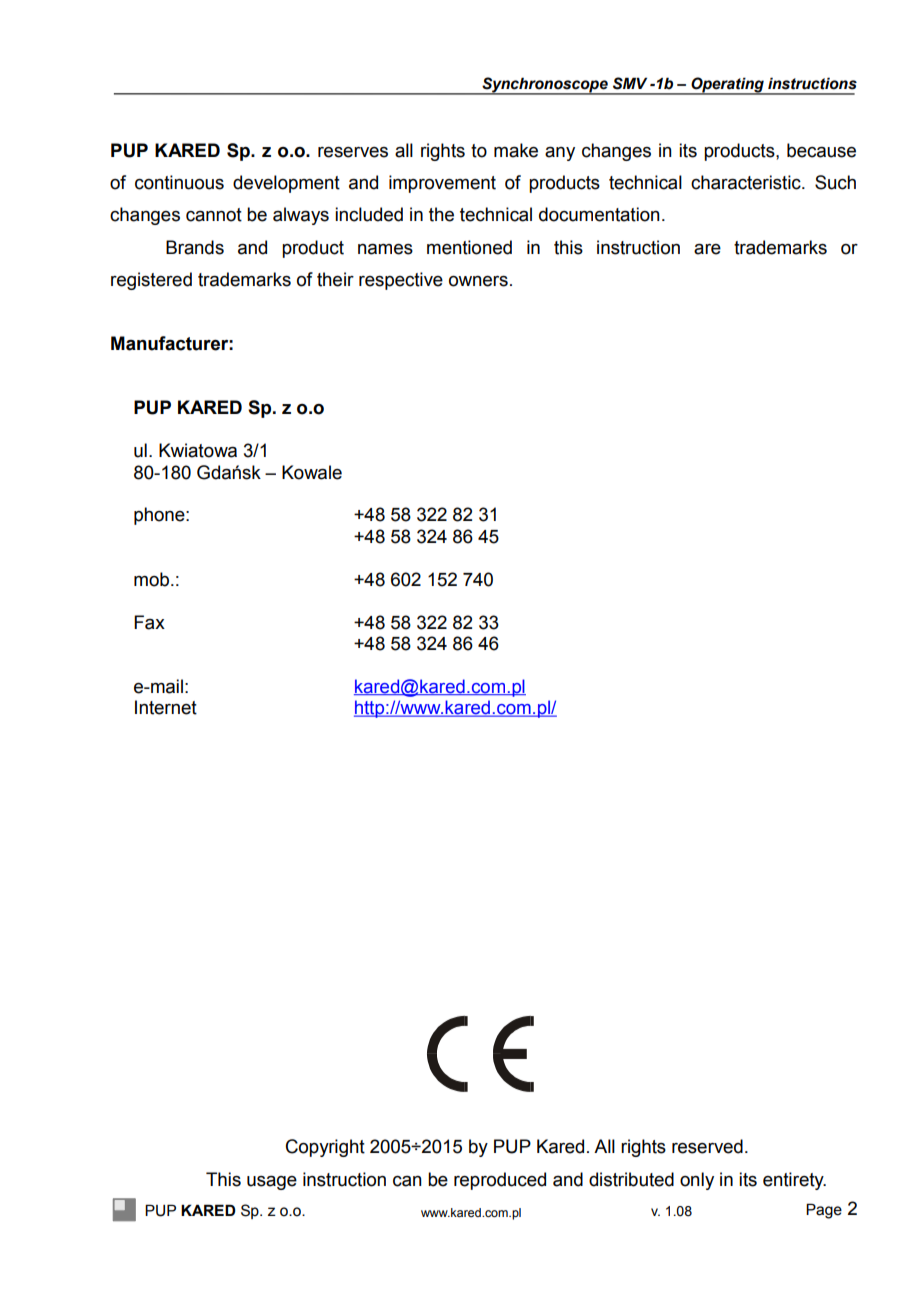 The image size is (924, 1308). I want to click on make, so click(516, 150).
